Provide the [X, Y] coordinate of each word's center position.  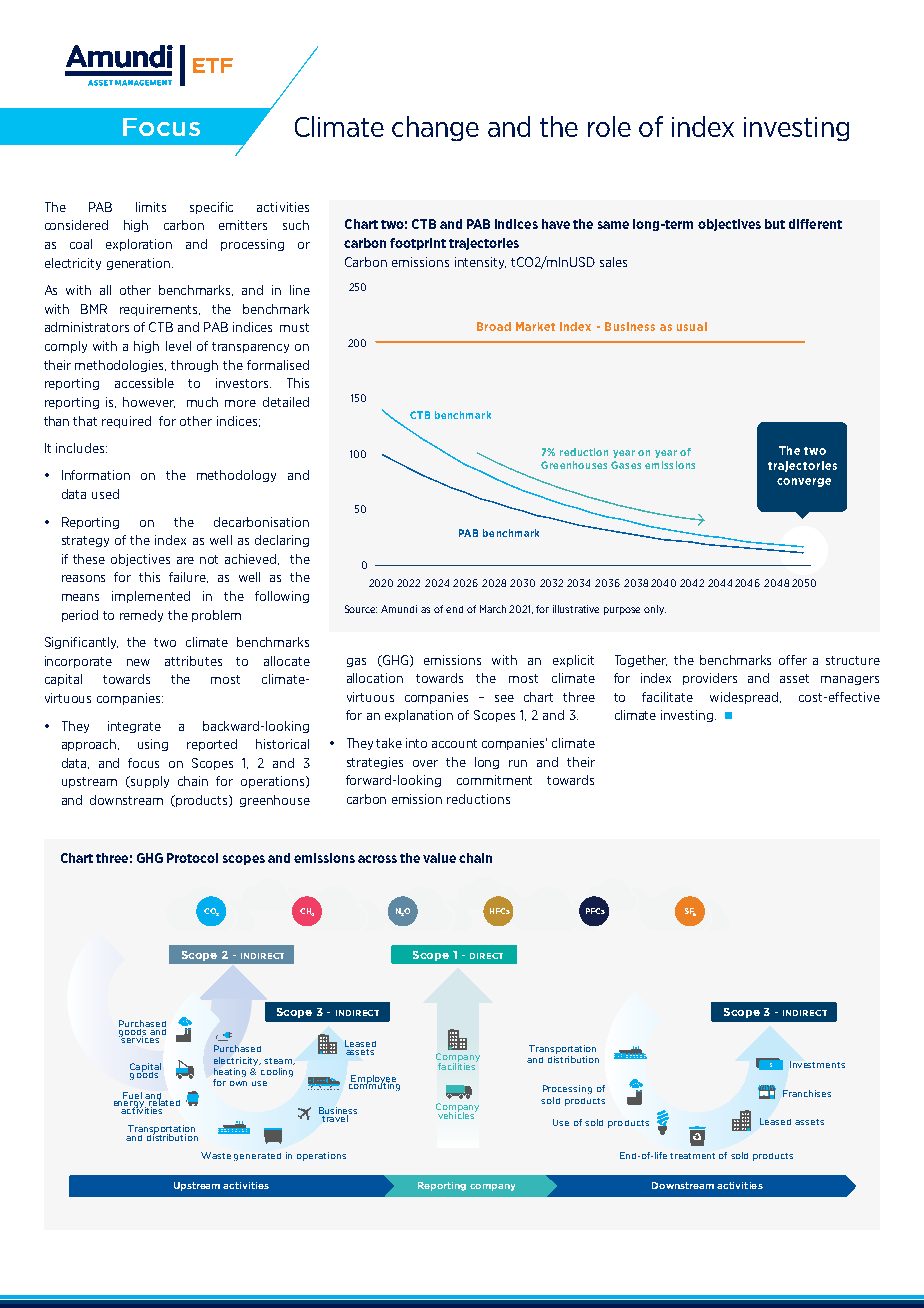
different [815, 224]
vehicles [457, 1114]
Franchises [807, 1093]
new [138, 662]
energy [130, 1105]
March [493, 609]
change [435, 128]
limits [151, 207]
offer [793, 660]
